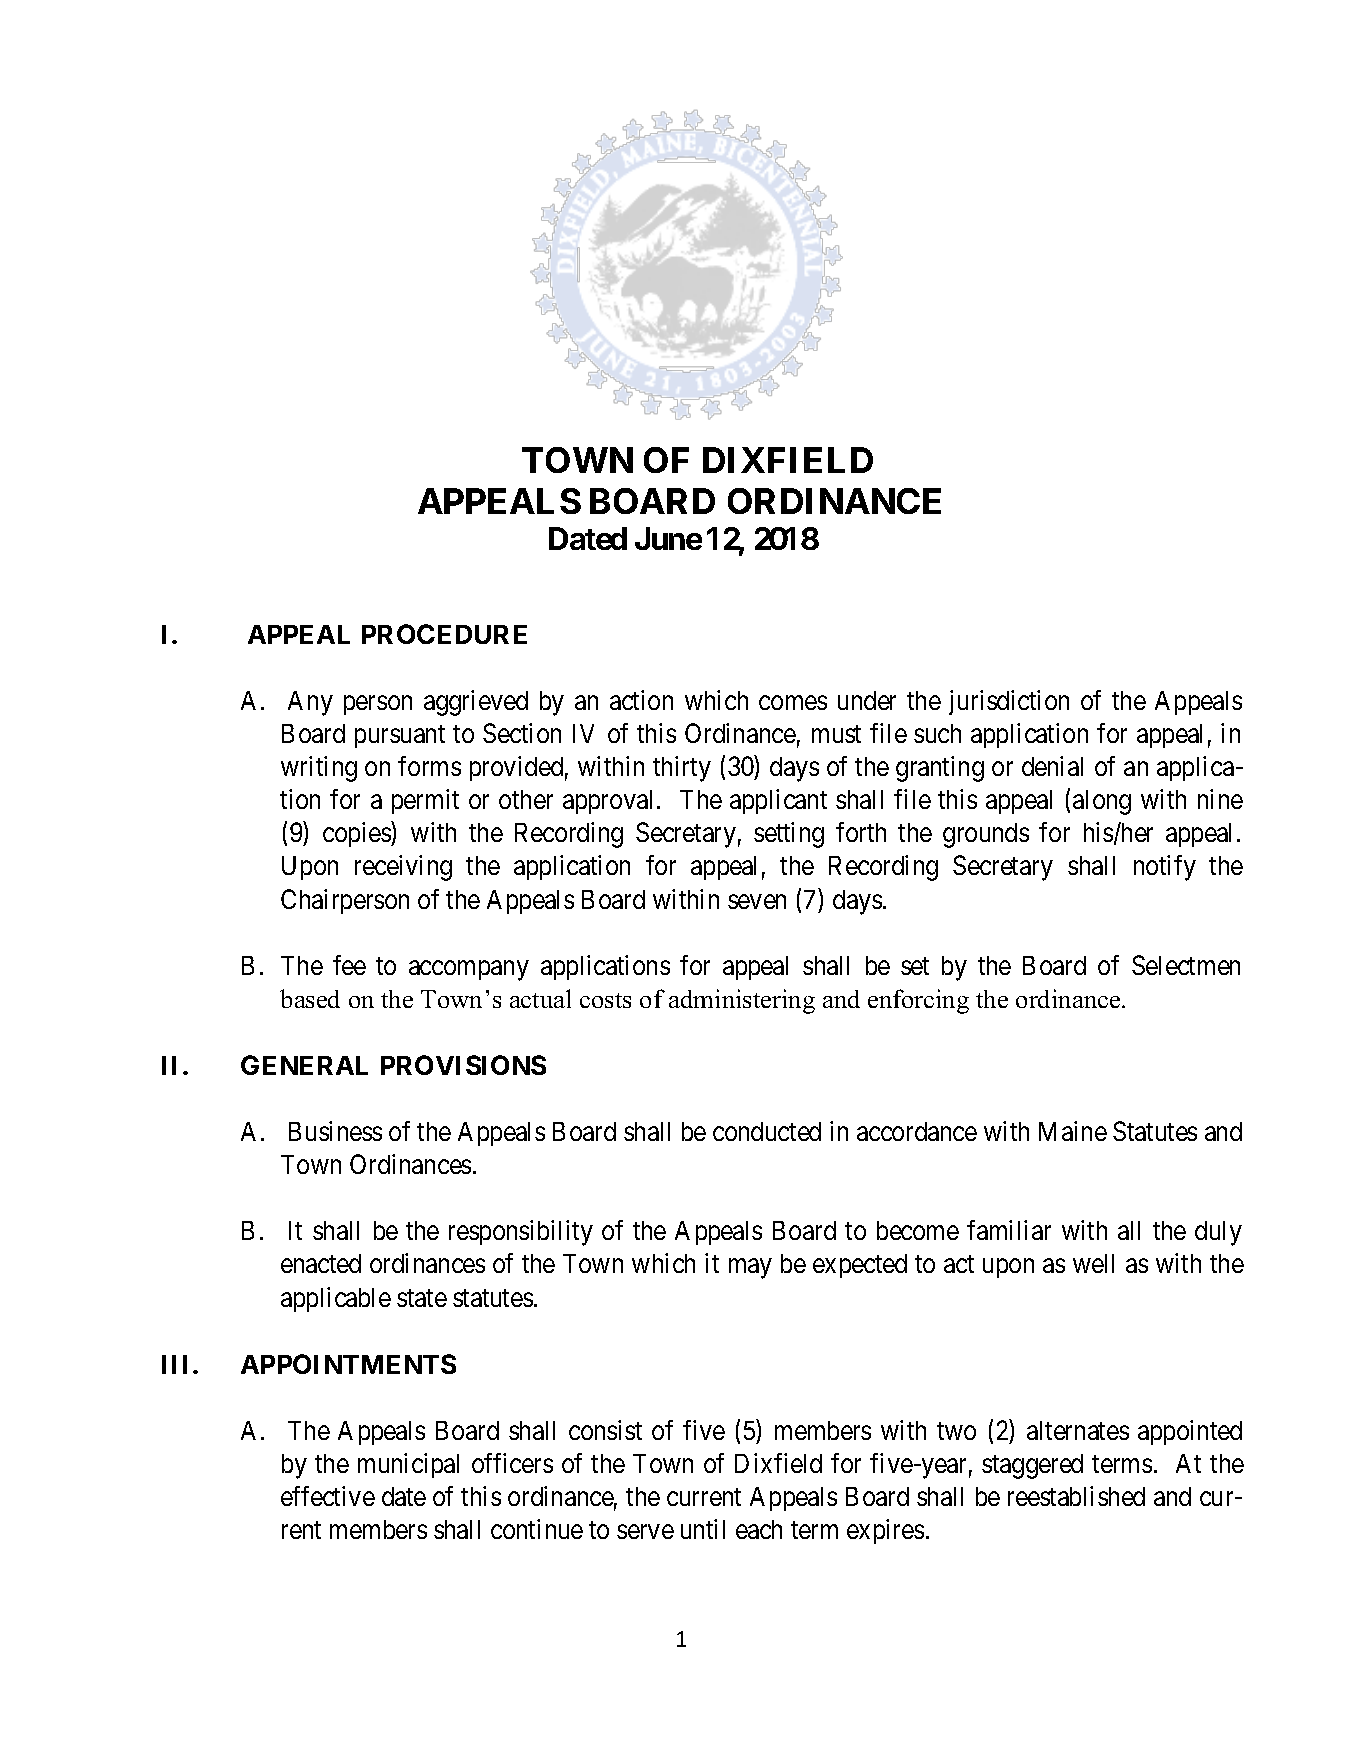 Image resolution: width=1363 pixels, height=1764 pixels. Describe the element at coordinates (304, 1065) in the screenshot. I see `GENERAL` at that location.
